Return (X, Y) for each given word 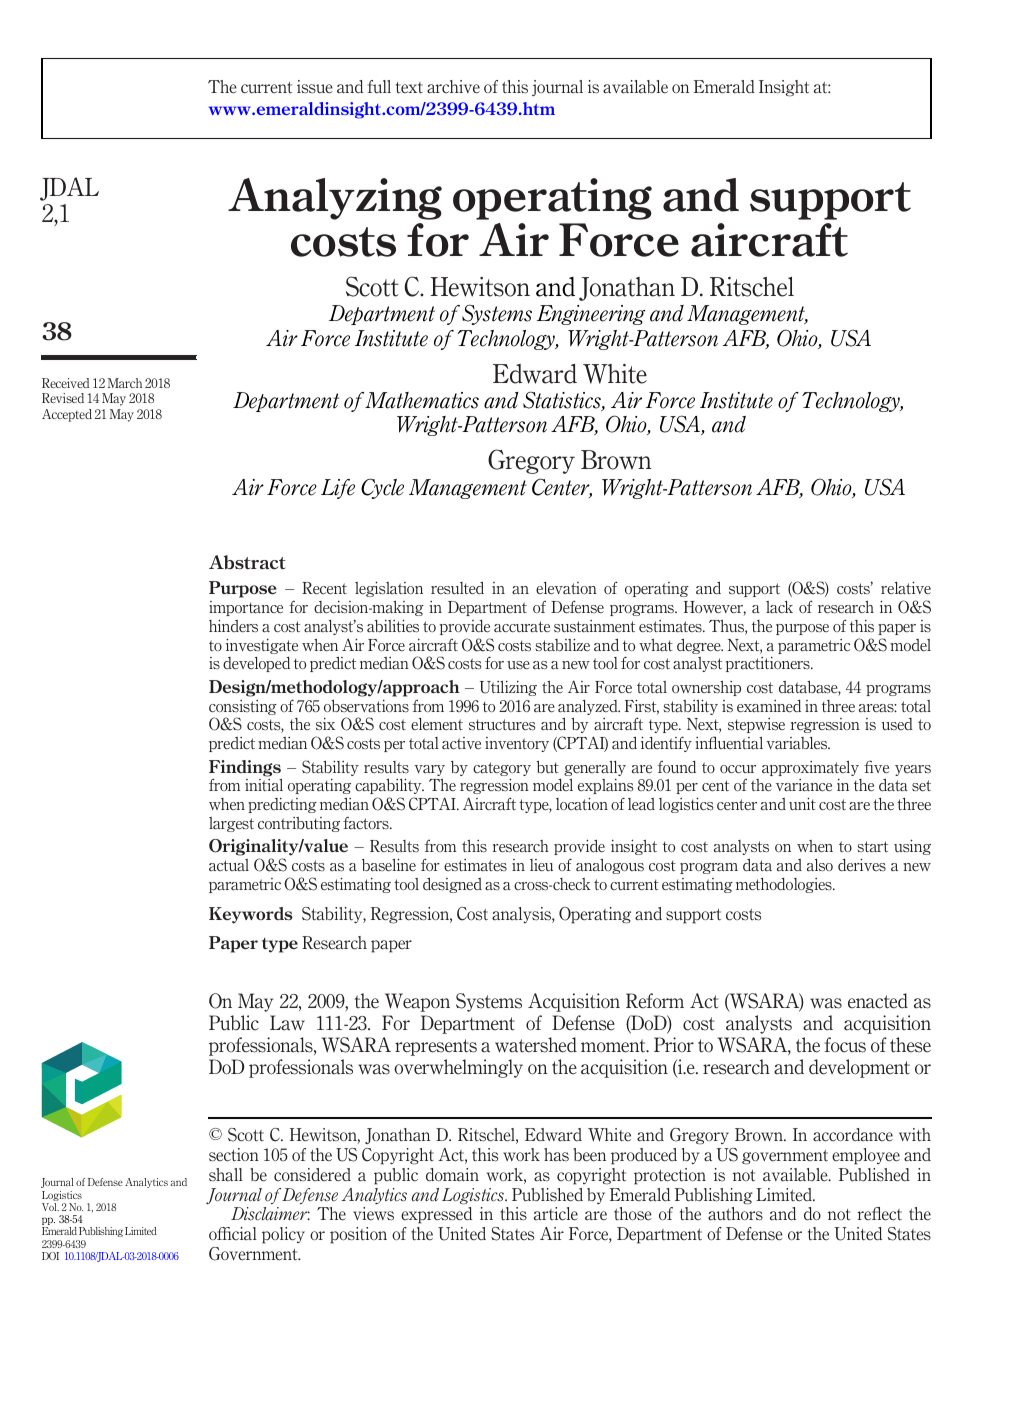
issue (315, 87)
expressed (436, 1215)
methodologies (785, 885)
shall (226, 1175)
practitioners (769, 664)
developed (256, 664)
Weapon (417, 1002)
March (125, 383)
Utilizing (508, 688)
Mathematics (422, 400)
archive (453, 87)
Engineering (591, 315)
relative (906, 588)
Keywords (251, 915)
